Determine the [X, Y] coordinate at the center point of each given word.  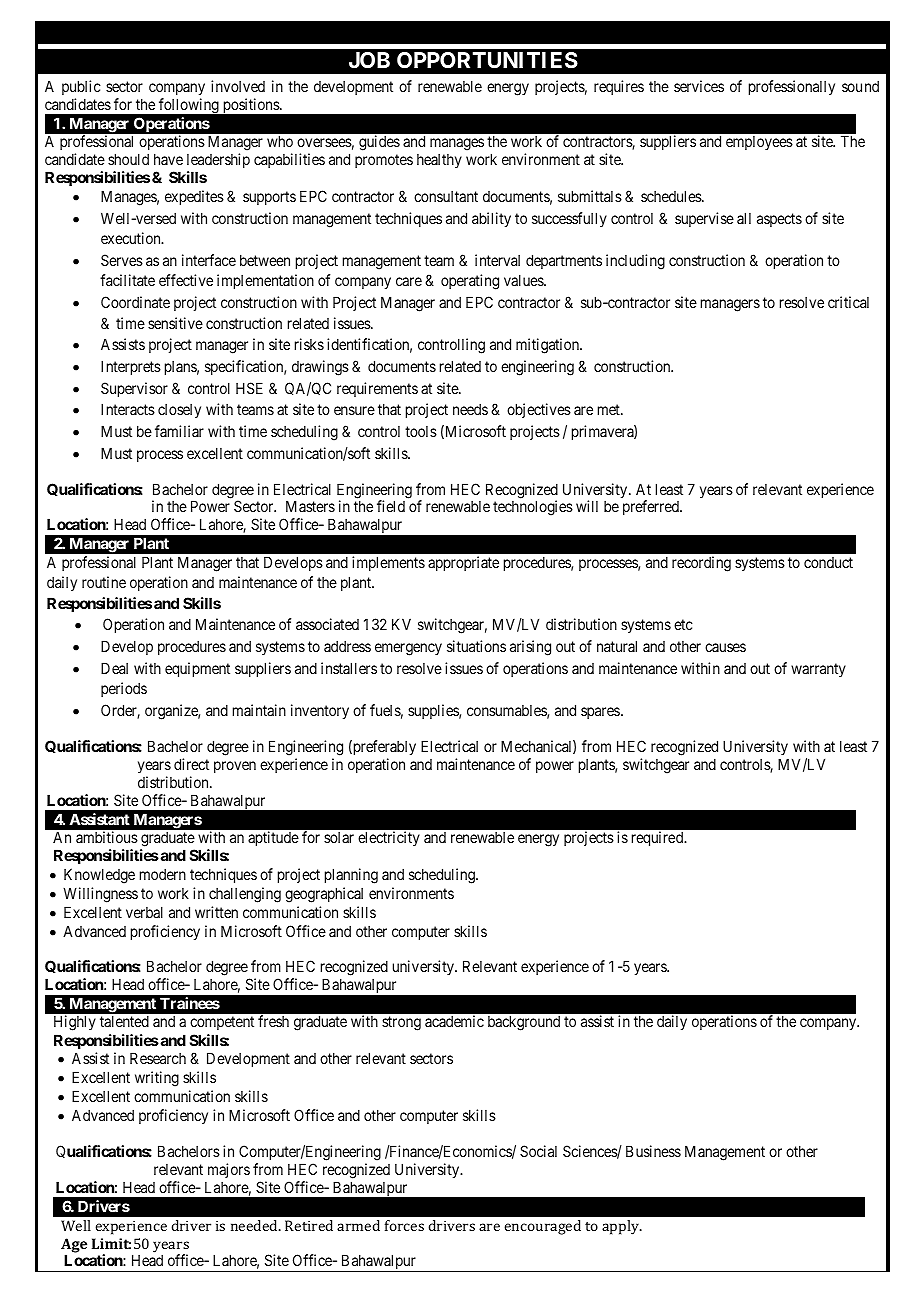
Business [653, 1151]
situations [476, 646]
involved [238, 86]
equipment [197, 669]
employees [759, 143]
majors [229, 1170]
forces [404, 1225]
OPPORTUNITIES [487, 60]
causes [725, 647]
